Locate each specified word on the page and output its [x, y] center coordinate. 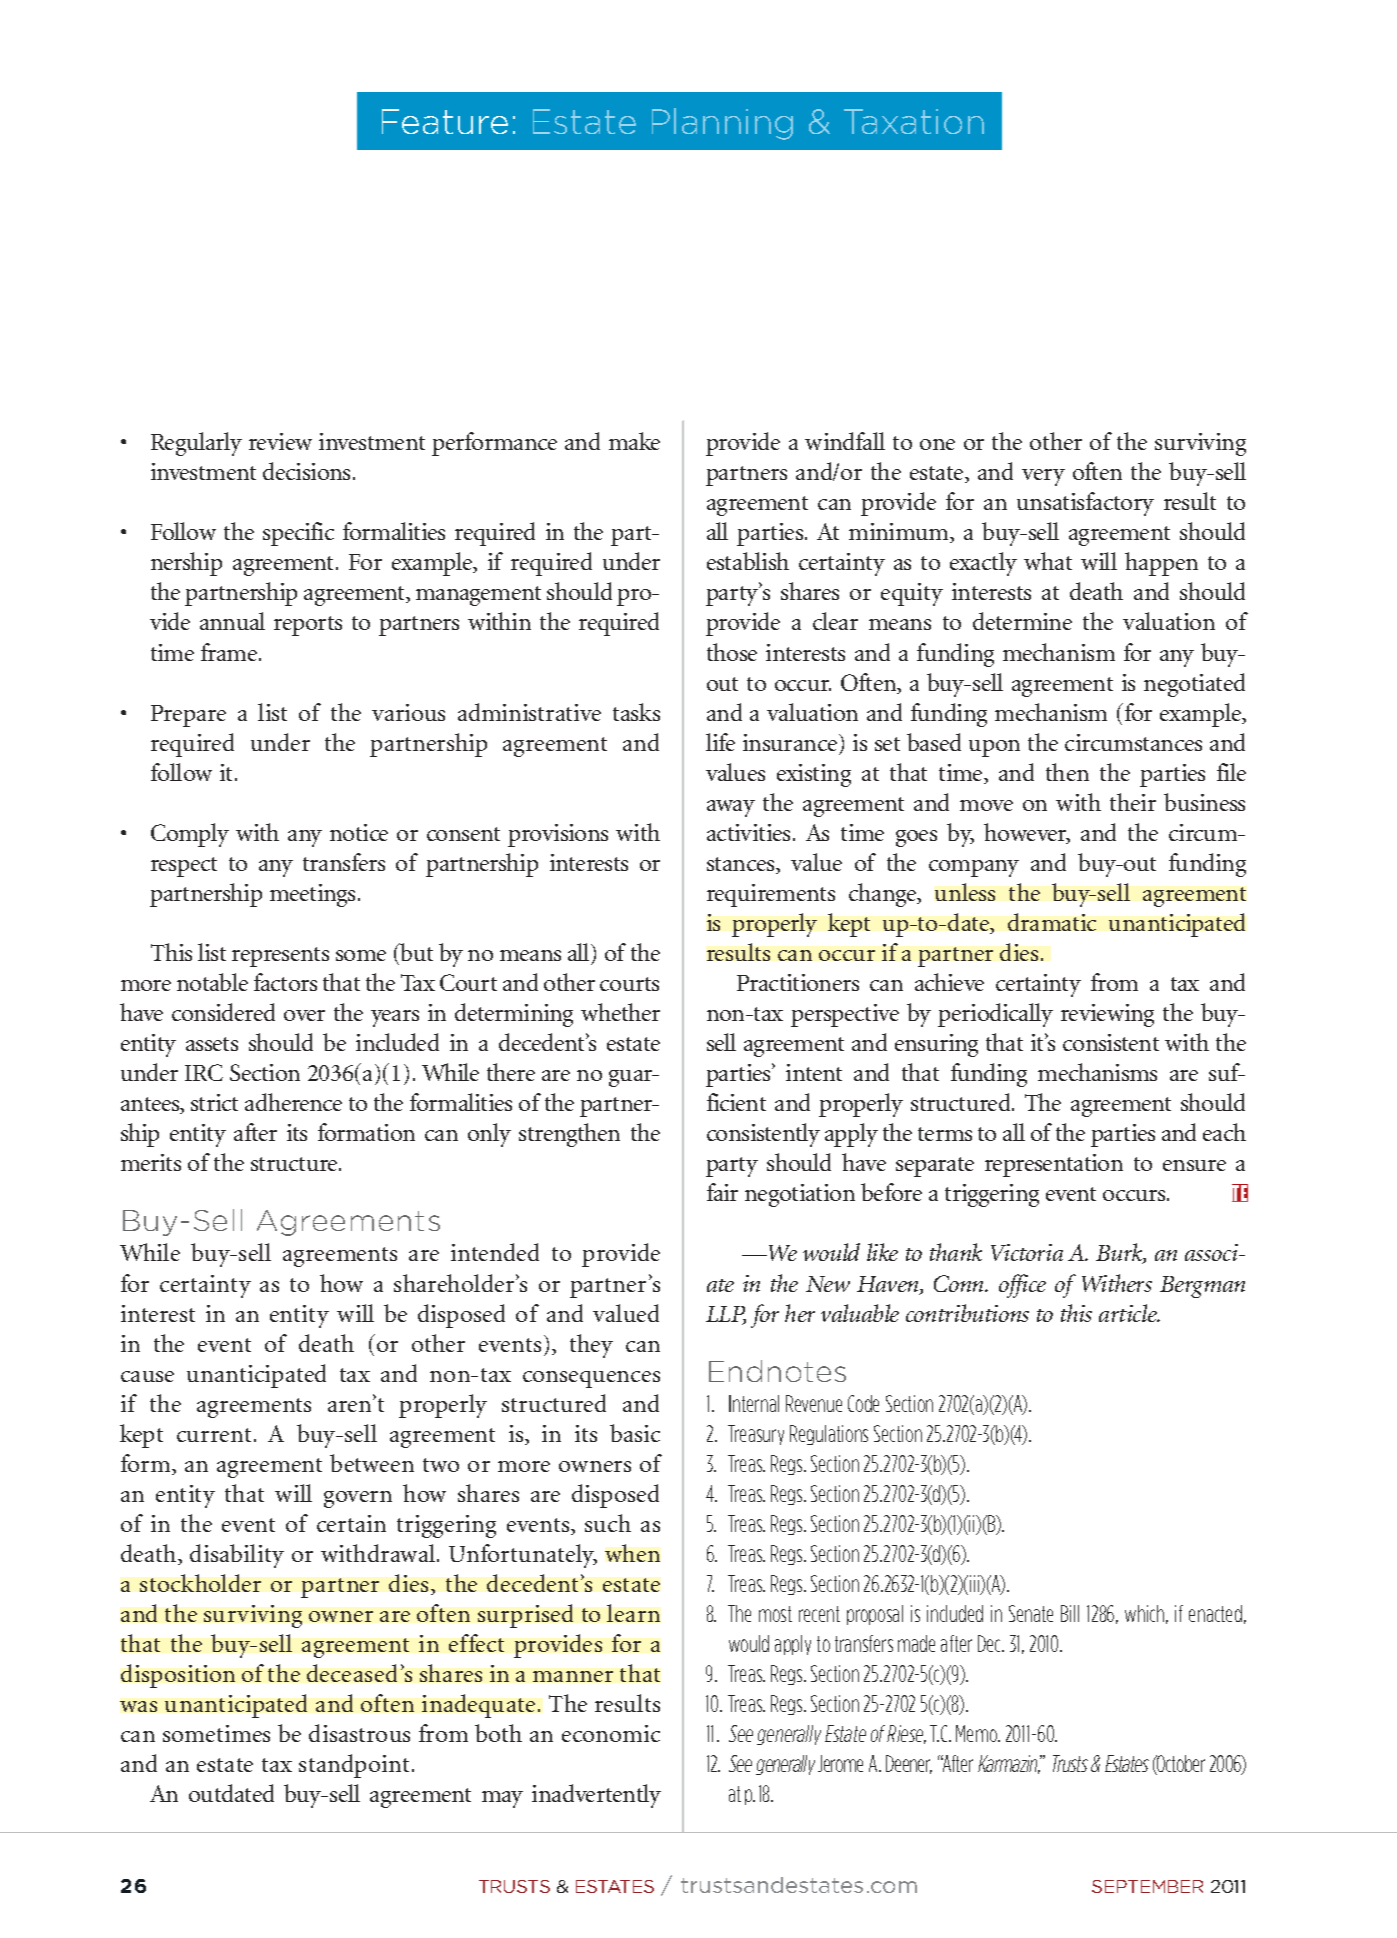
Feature [445, 121]
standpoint [354, 1766]
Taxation [914, 121]
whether [620, 1012]
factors [285, 982]
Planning [722, 124]
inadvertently [596, 1796]
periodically [995, 1015]
